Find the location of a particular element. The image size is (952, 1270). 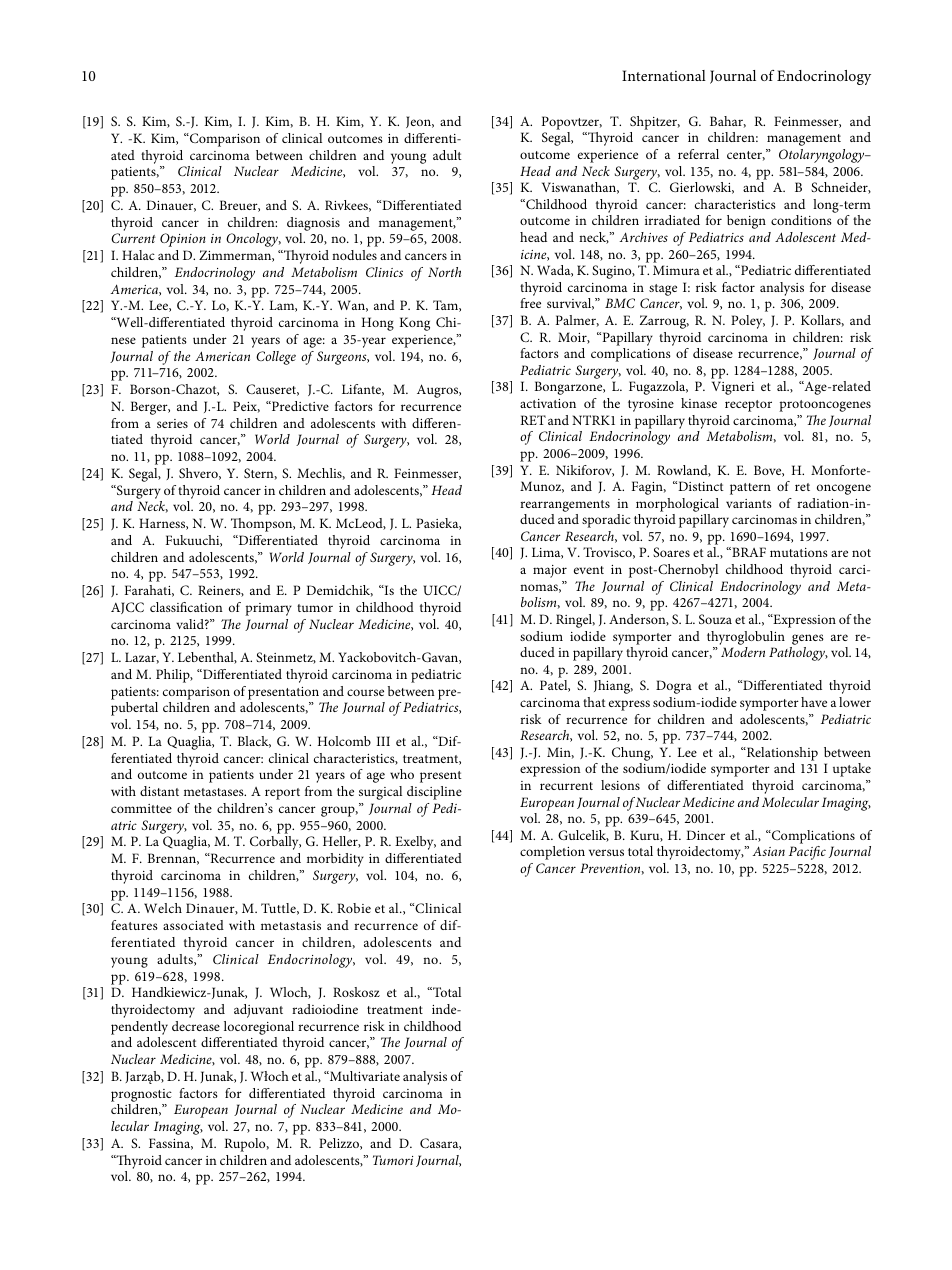

mutations is located at coordinates (799, 552).
